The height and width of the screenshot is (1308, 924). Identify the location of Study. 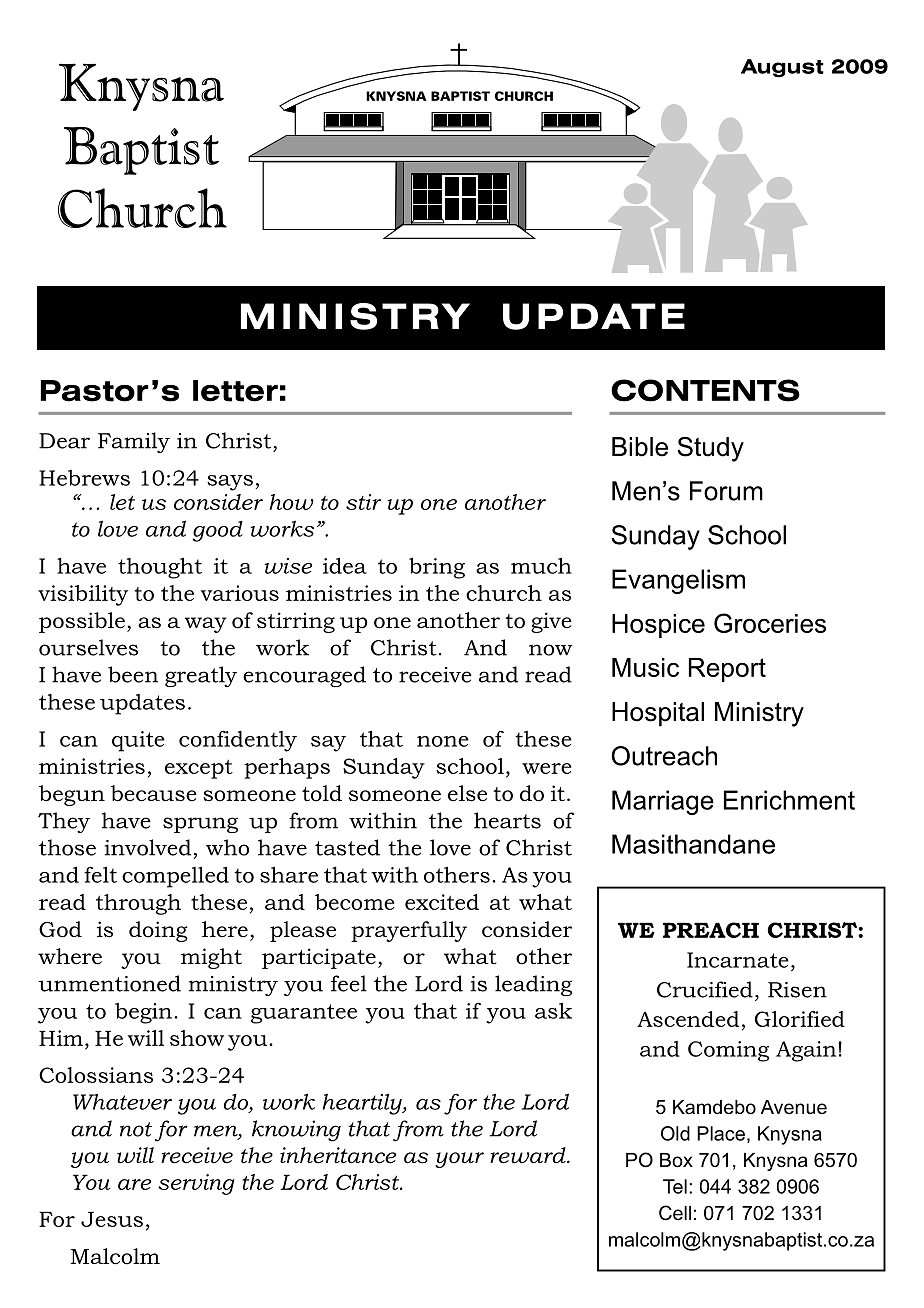
(710, 449).
